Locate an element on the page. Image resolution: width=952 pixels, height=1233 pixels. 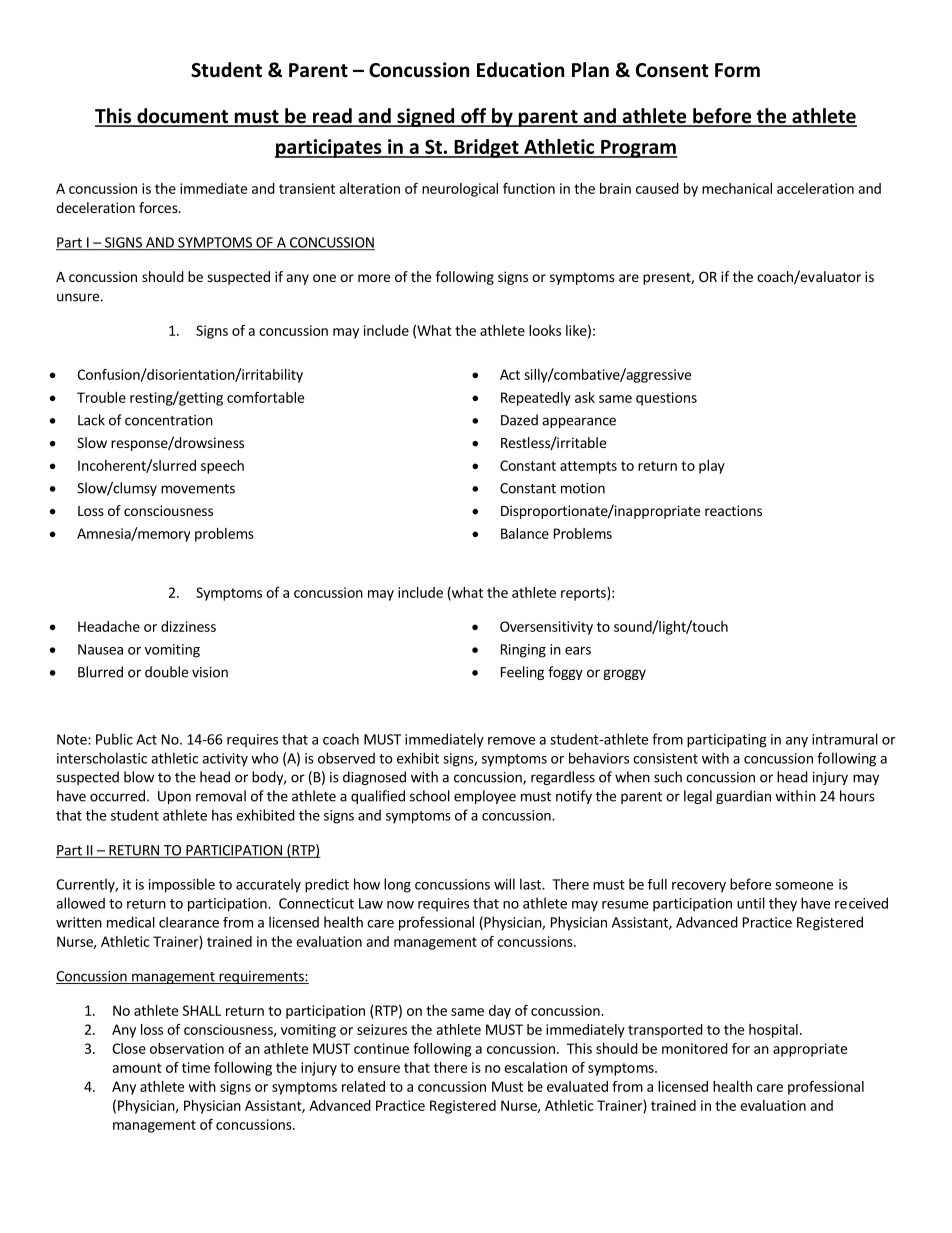
dizziness is located at coordinates (188, 626).
